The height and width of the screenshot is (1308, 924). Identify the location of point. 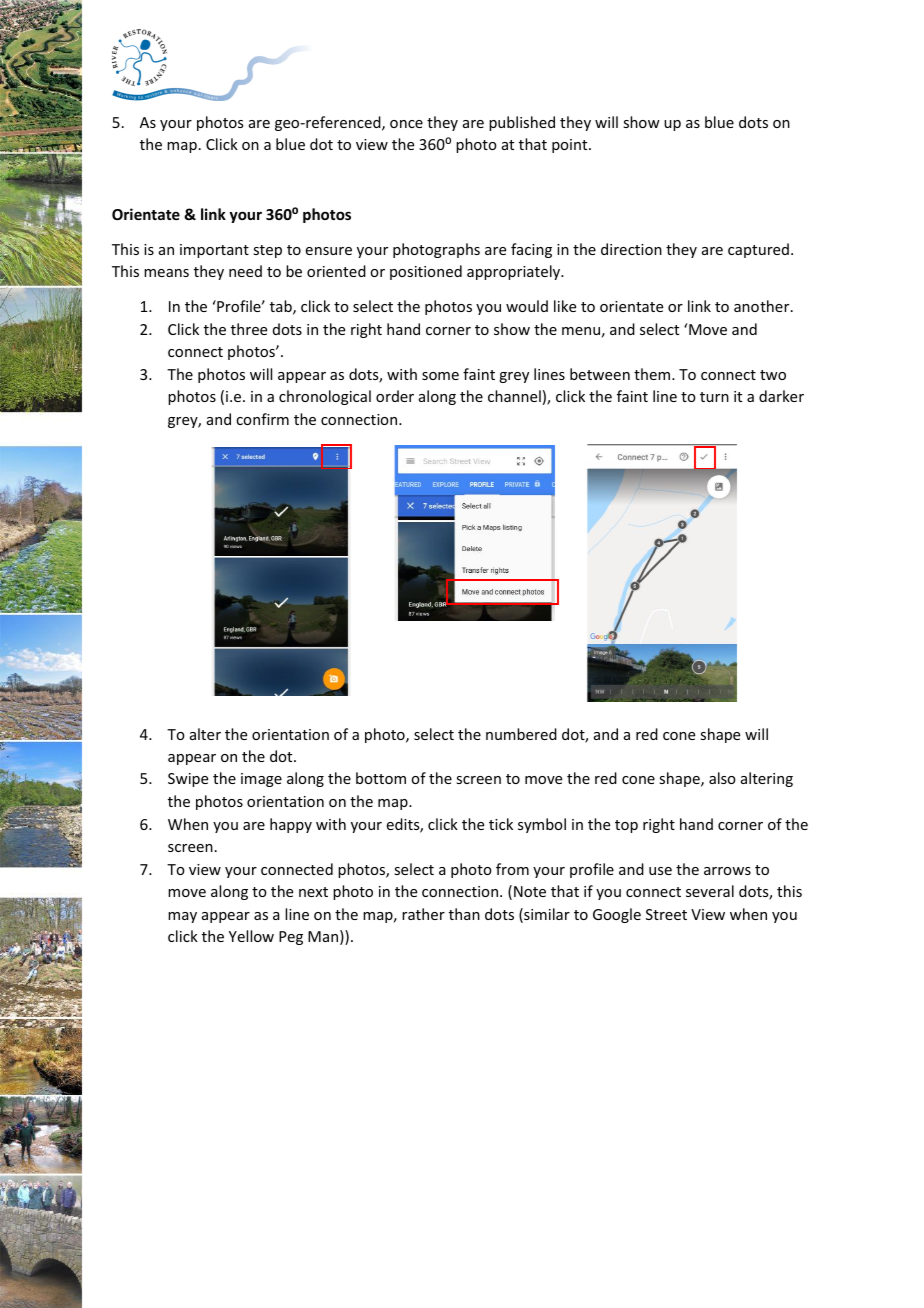
(571, 146).
